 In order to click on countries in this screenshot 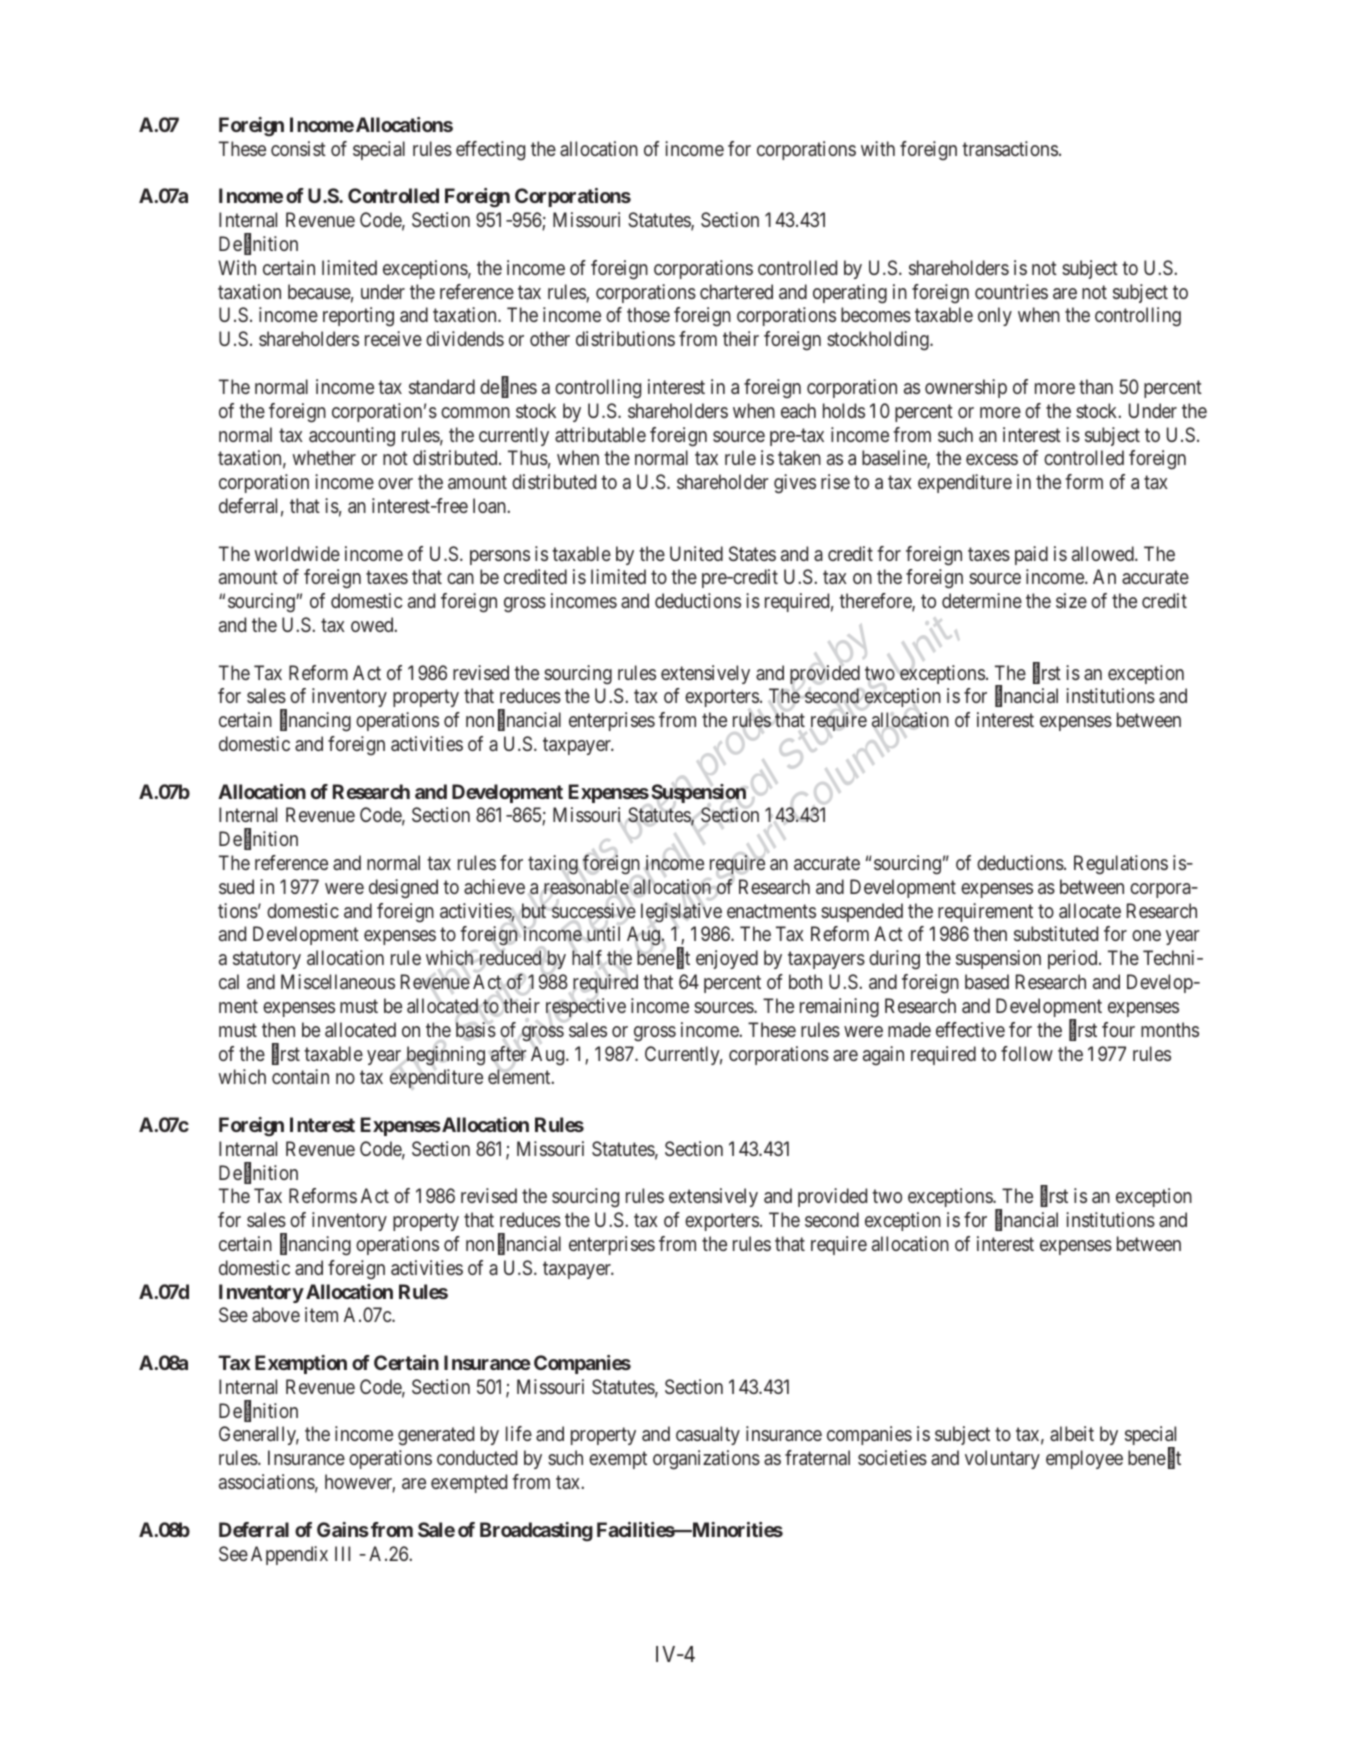, I will do `click(1011, 291)`.
